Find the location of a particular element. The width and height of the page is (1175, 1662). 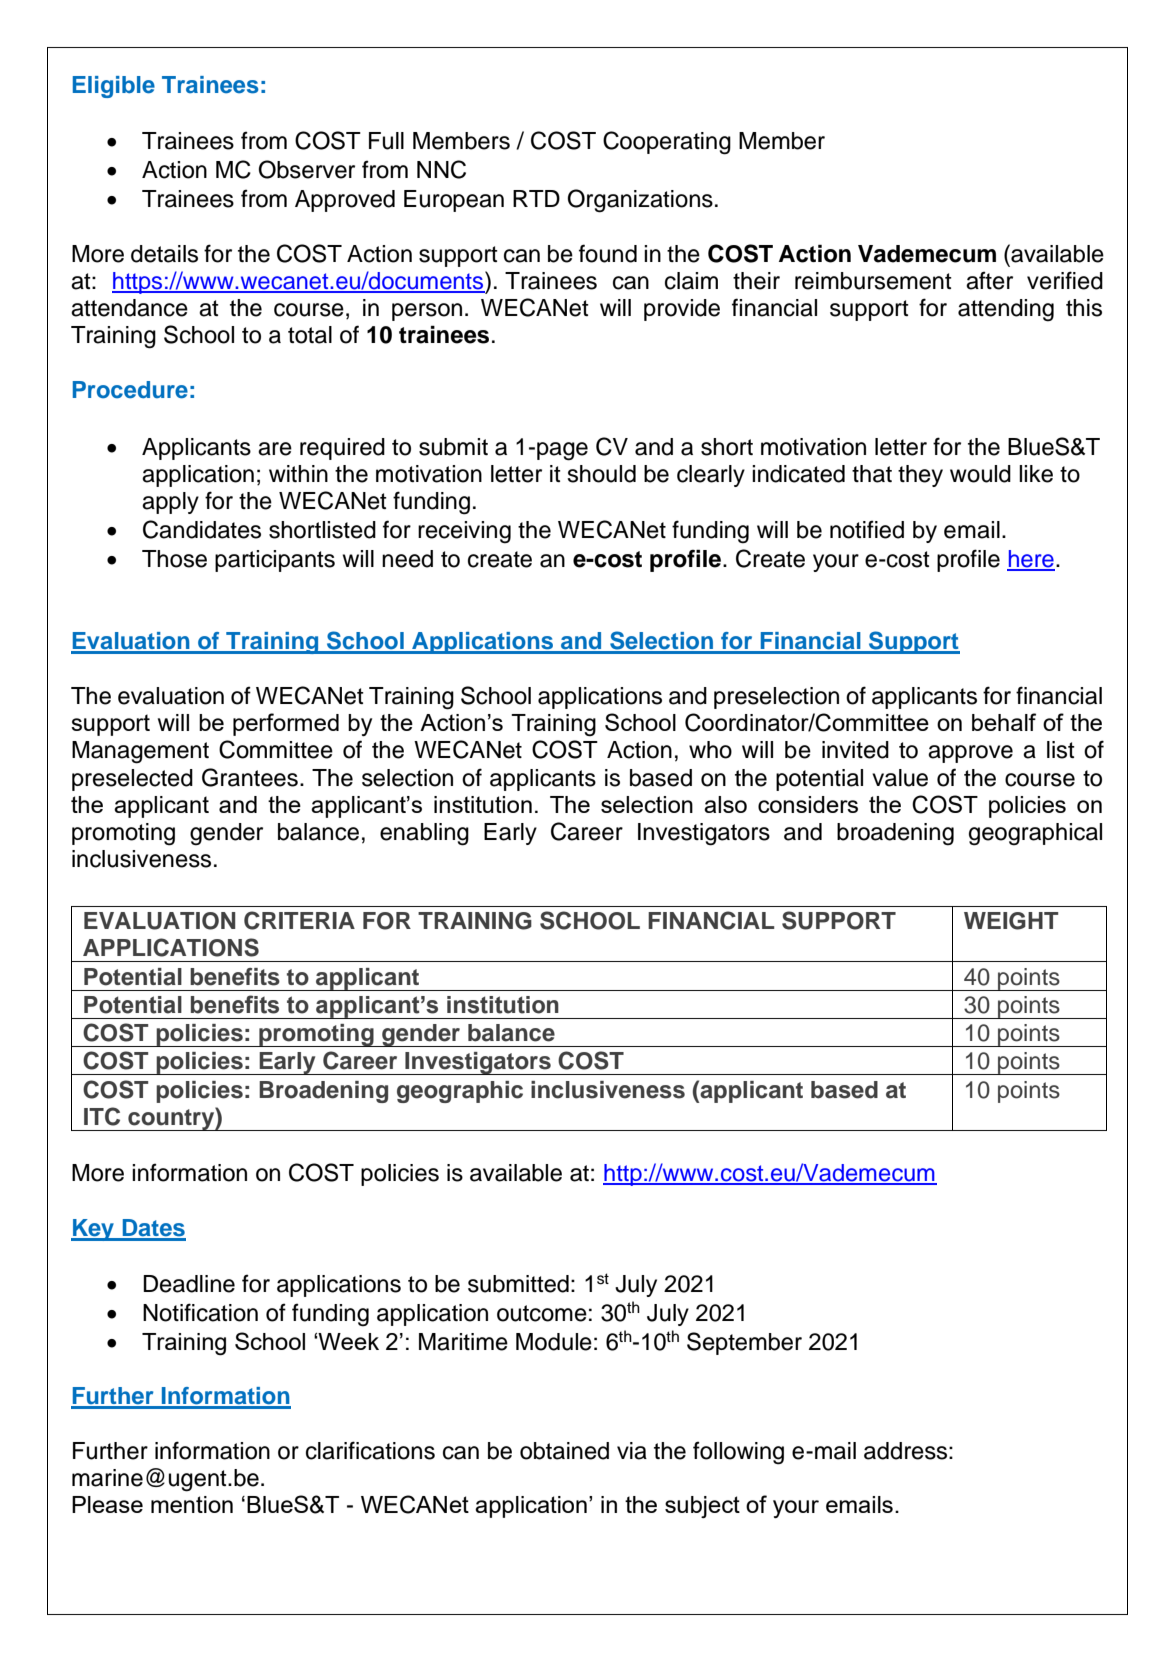

receiving is located at coordinates (464, 532).
